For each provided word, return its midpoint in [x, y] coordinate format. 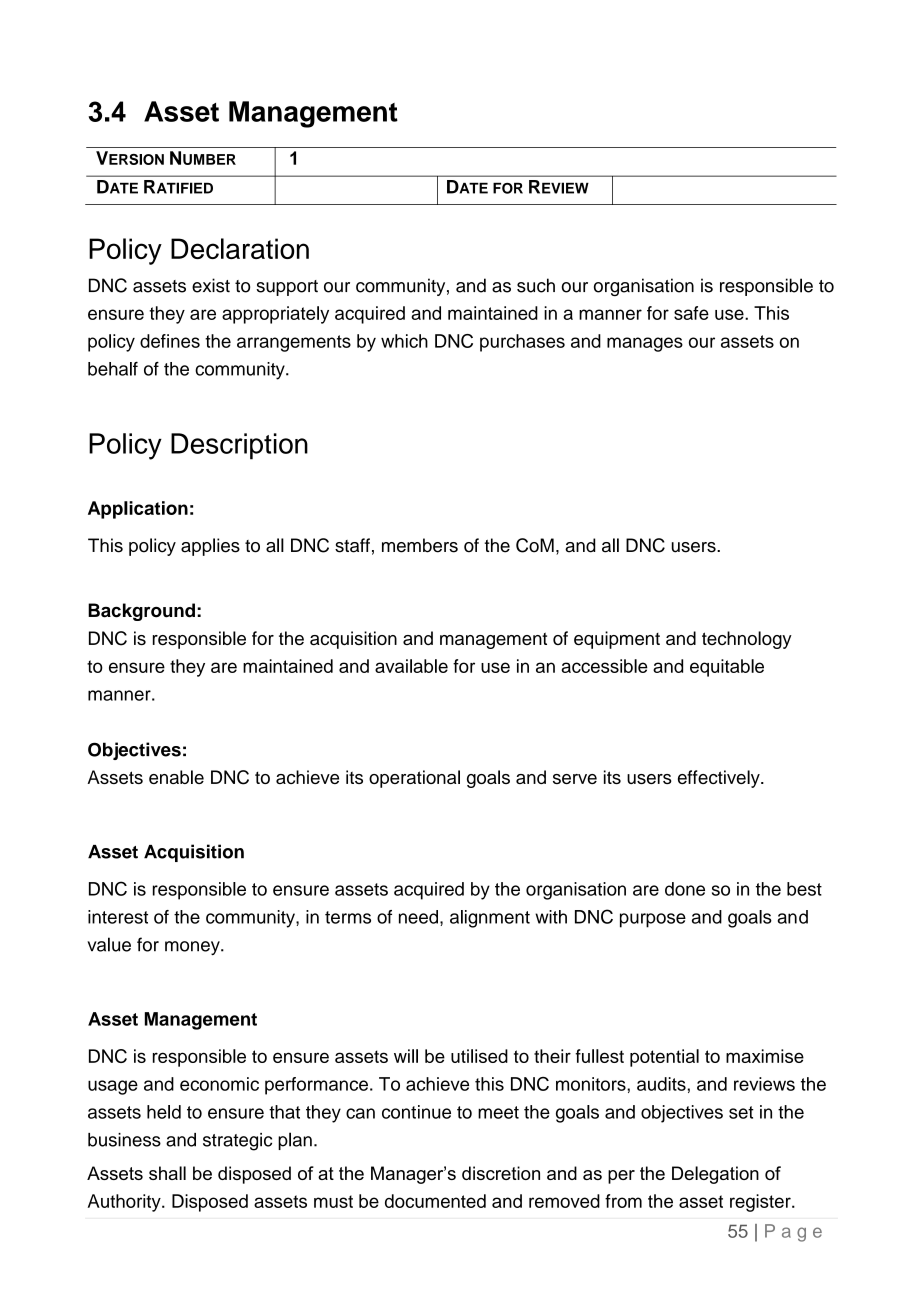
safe [691, 313]
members [420, 545]
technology [747, 640]
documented [435, 1201]
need [418, 917]
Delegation [715, 1175]
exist [211, 285]
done [685, 889]
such [536, 285]
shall [167, 1173]
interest [118, 917]
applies [210, 547]
